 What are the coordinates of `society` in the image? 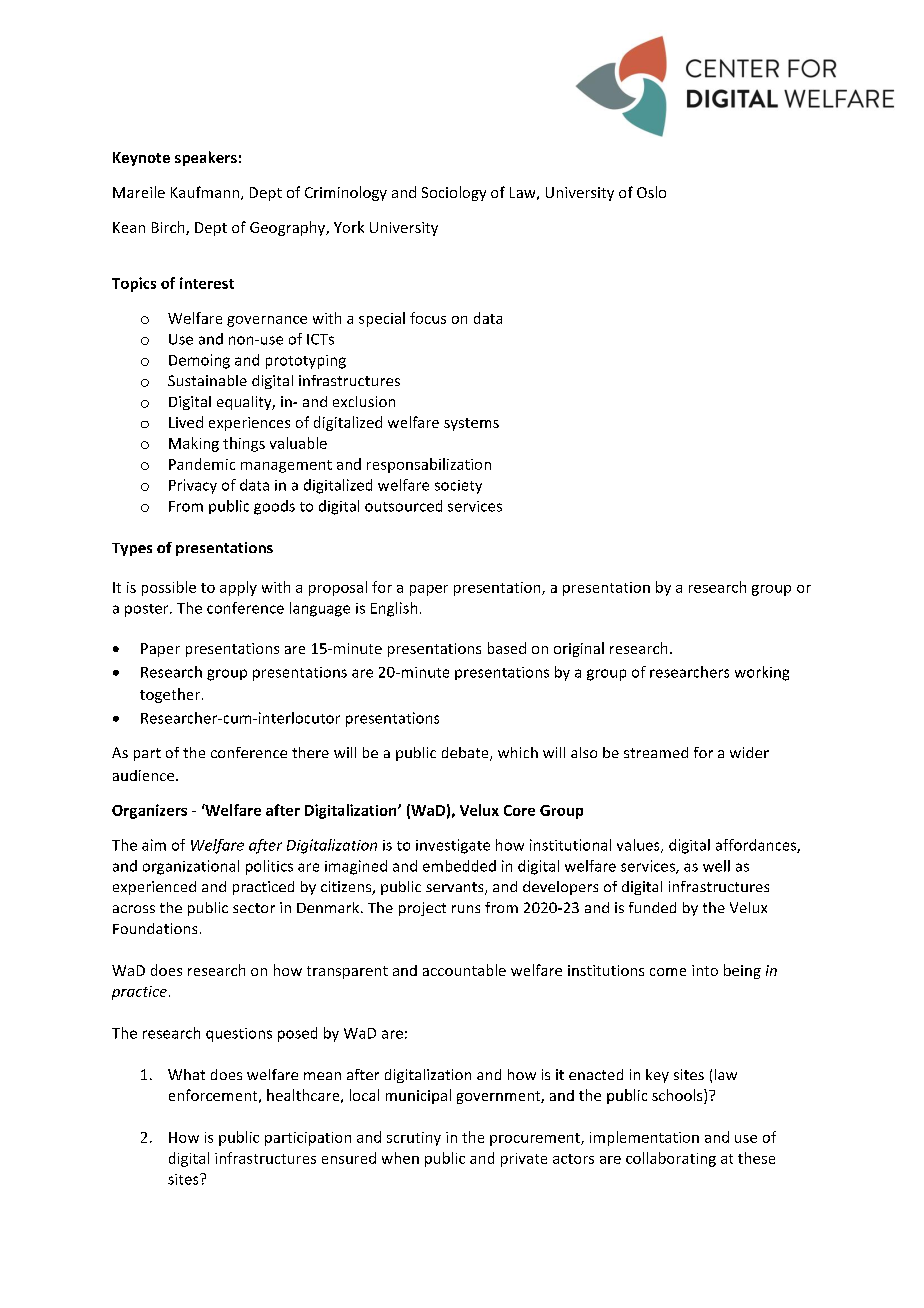 It's located at (458, 487).
